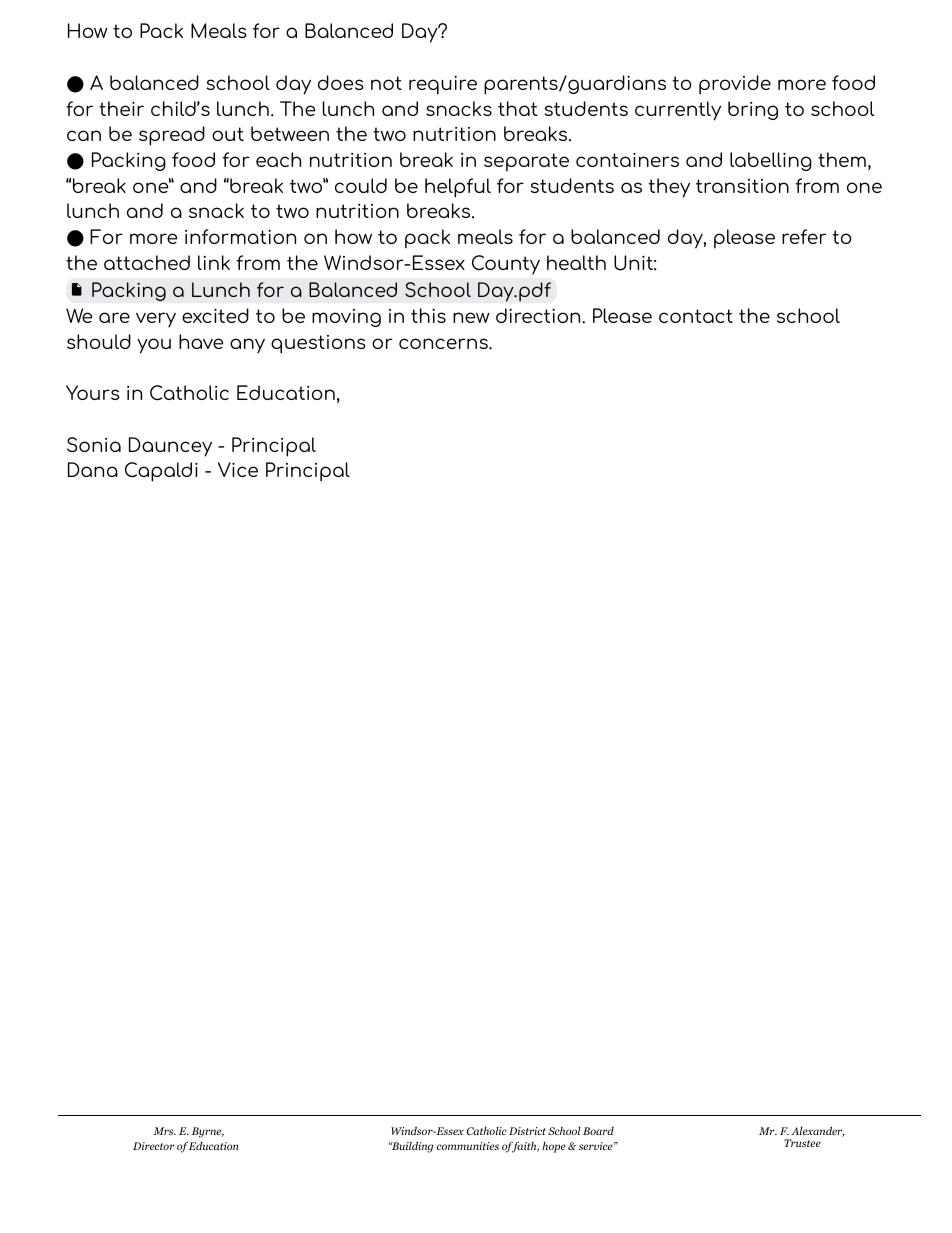 The height and width of the page is (1233, 952). I want to click on District, so click(527, 1131).
